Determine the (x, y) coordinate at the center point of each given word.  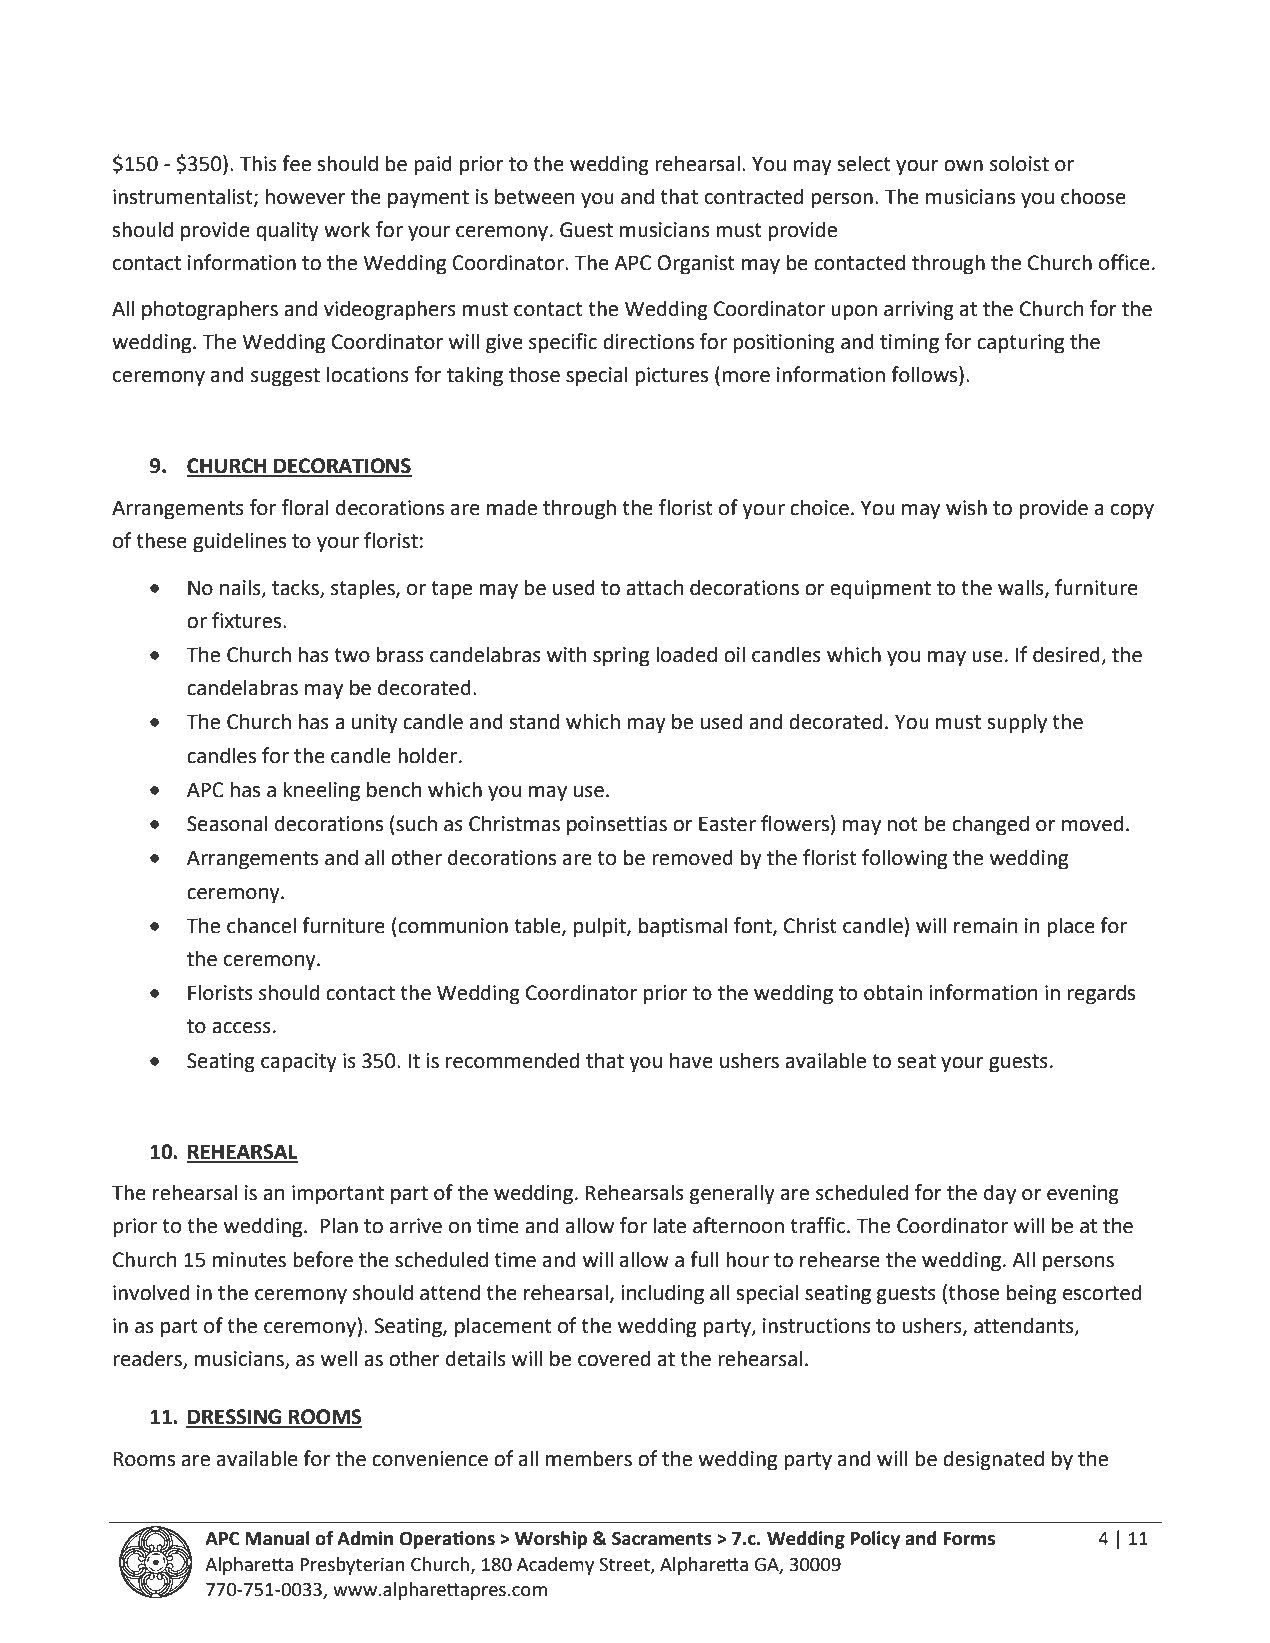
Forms (969, 1539)
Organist (696, 265)
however (306, 196)
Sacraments (662, 1538)
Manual (277, 1538)
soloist (1019, 163)
